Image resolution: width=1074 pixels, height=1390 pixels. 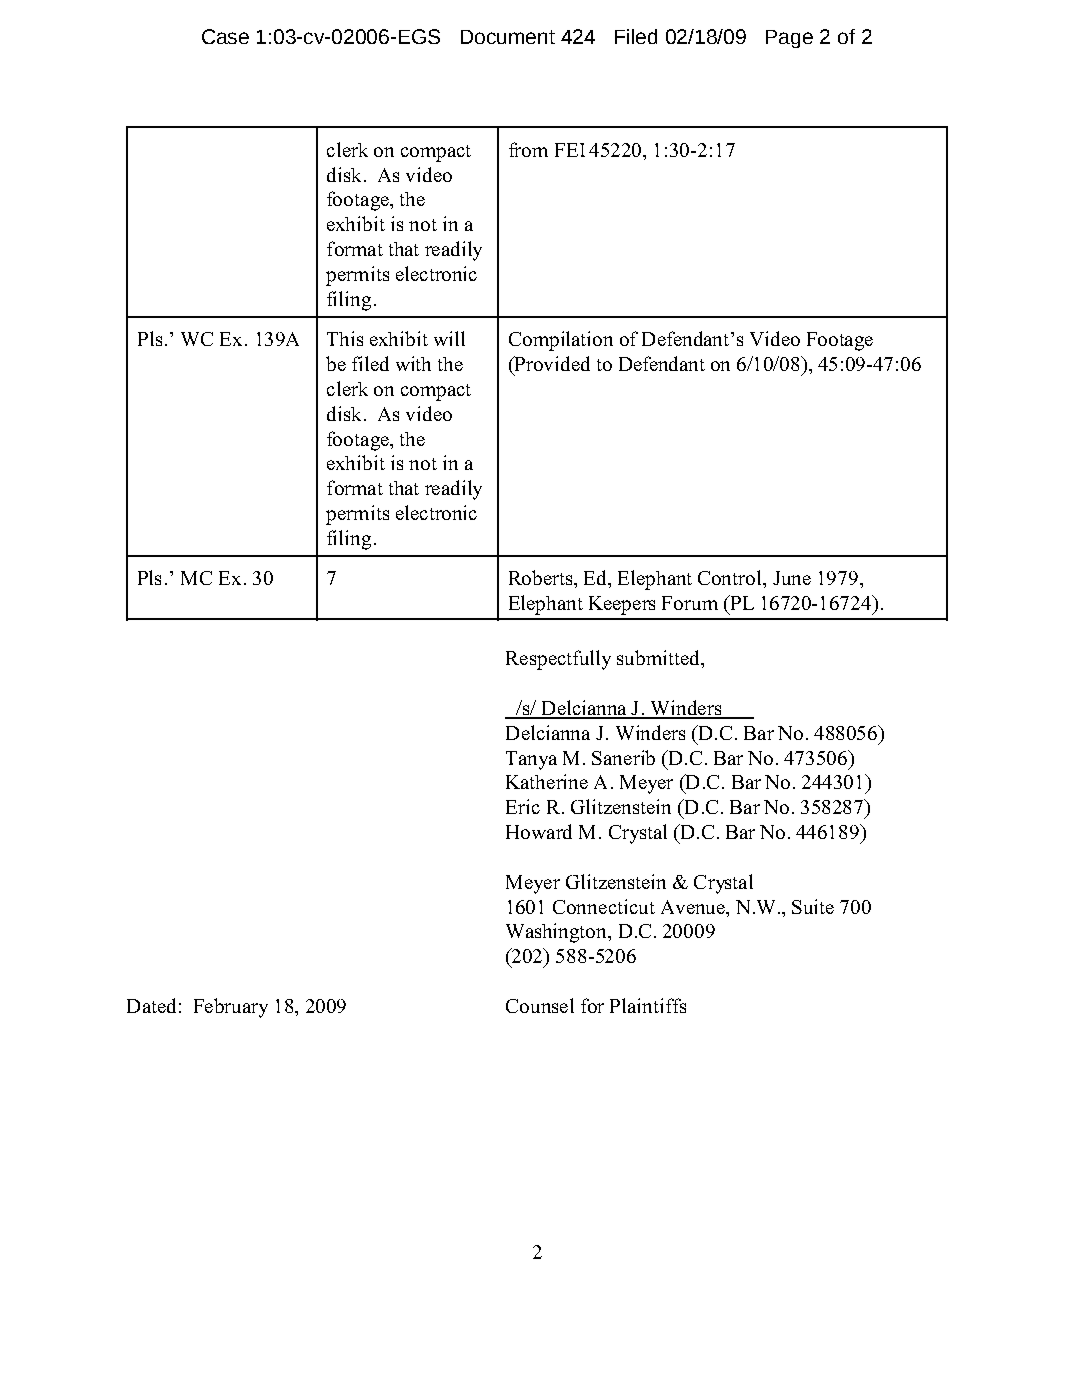 I want to click on This, so click(x=345, y=338).
